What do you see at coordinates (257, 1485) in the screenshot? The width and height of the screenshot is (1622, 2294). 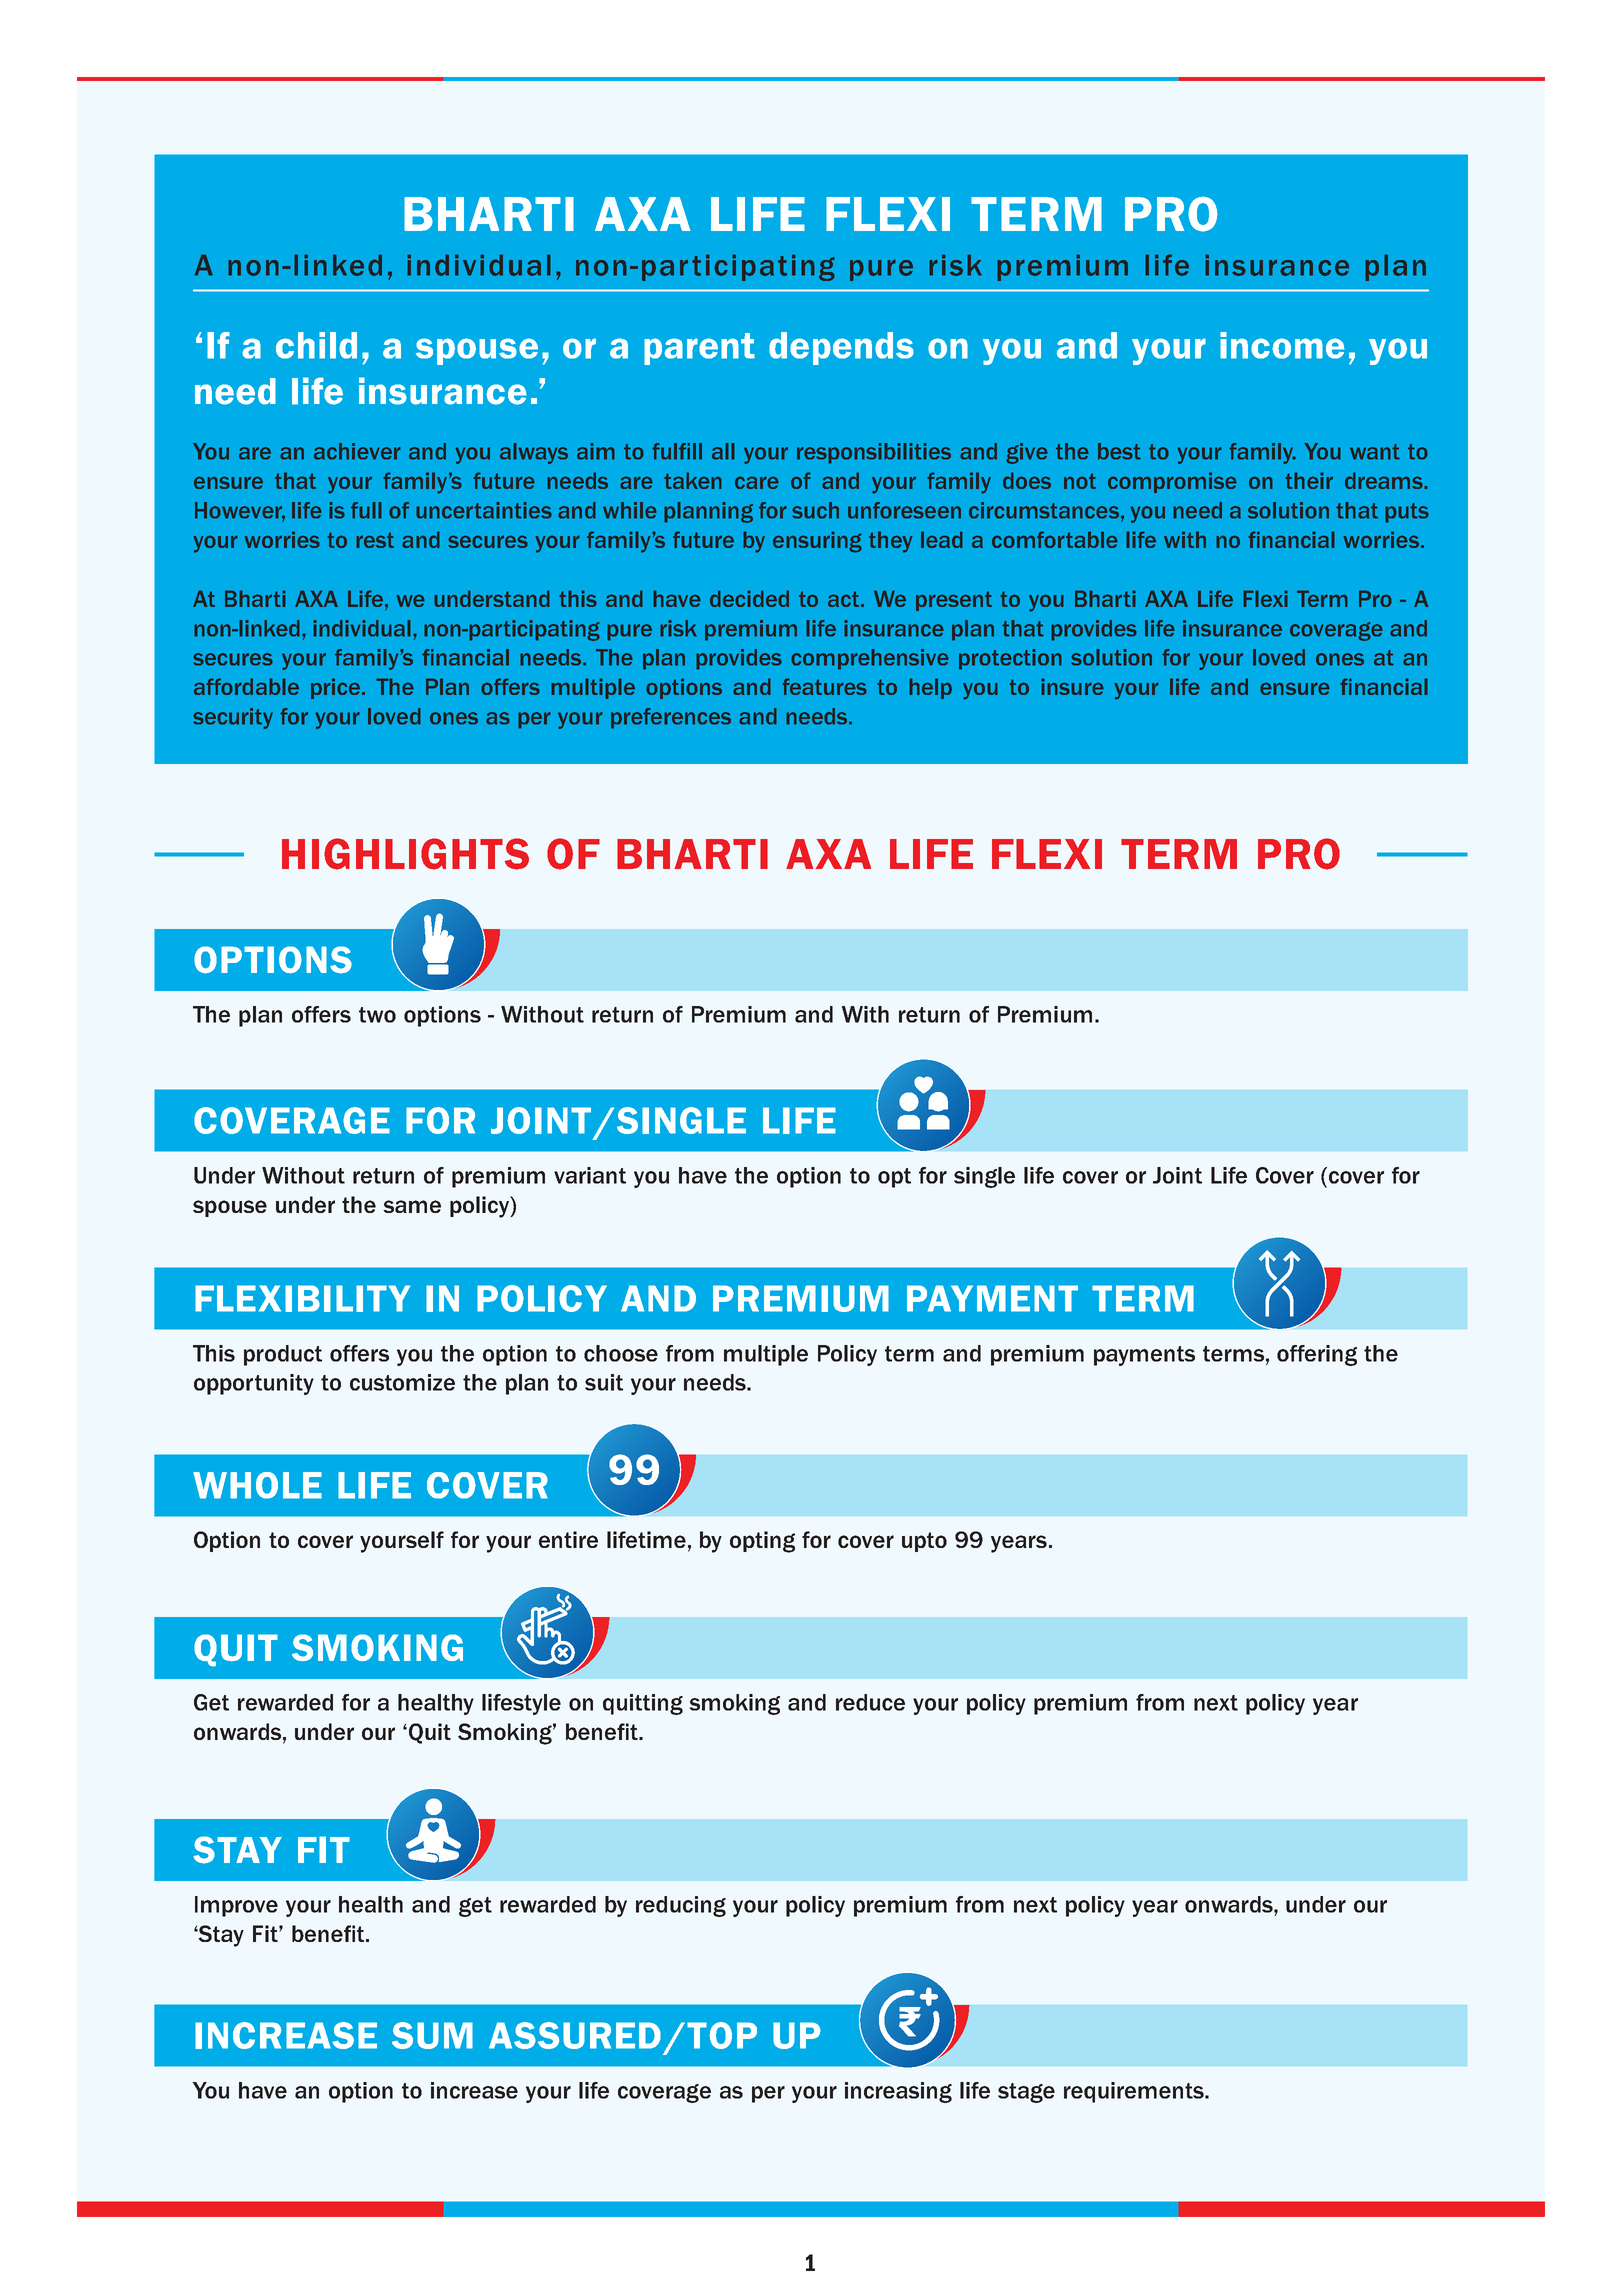 I see `WHOLE` at bounding box center [257, 1485].
